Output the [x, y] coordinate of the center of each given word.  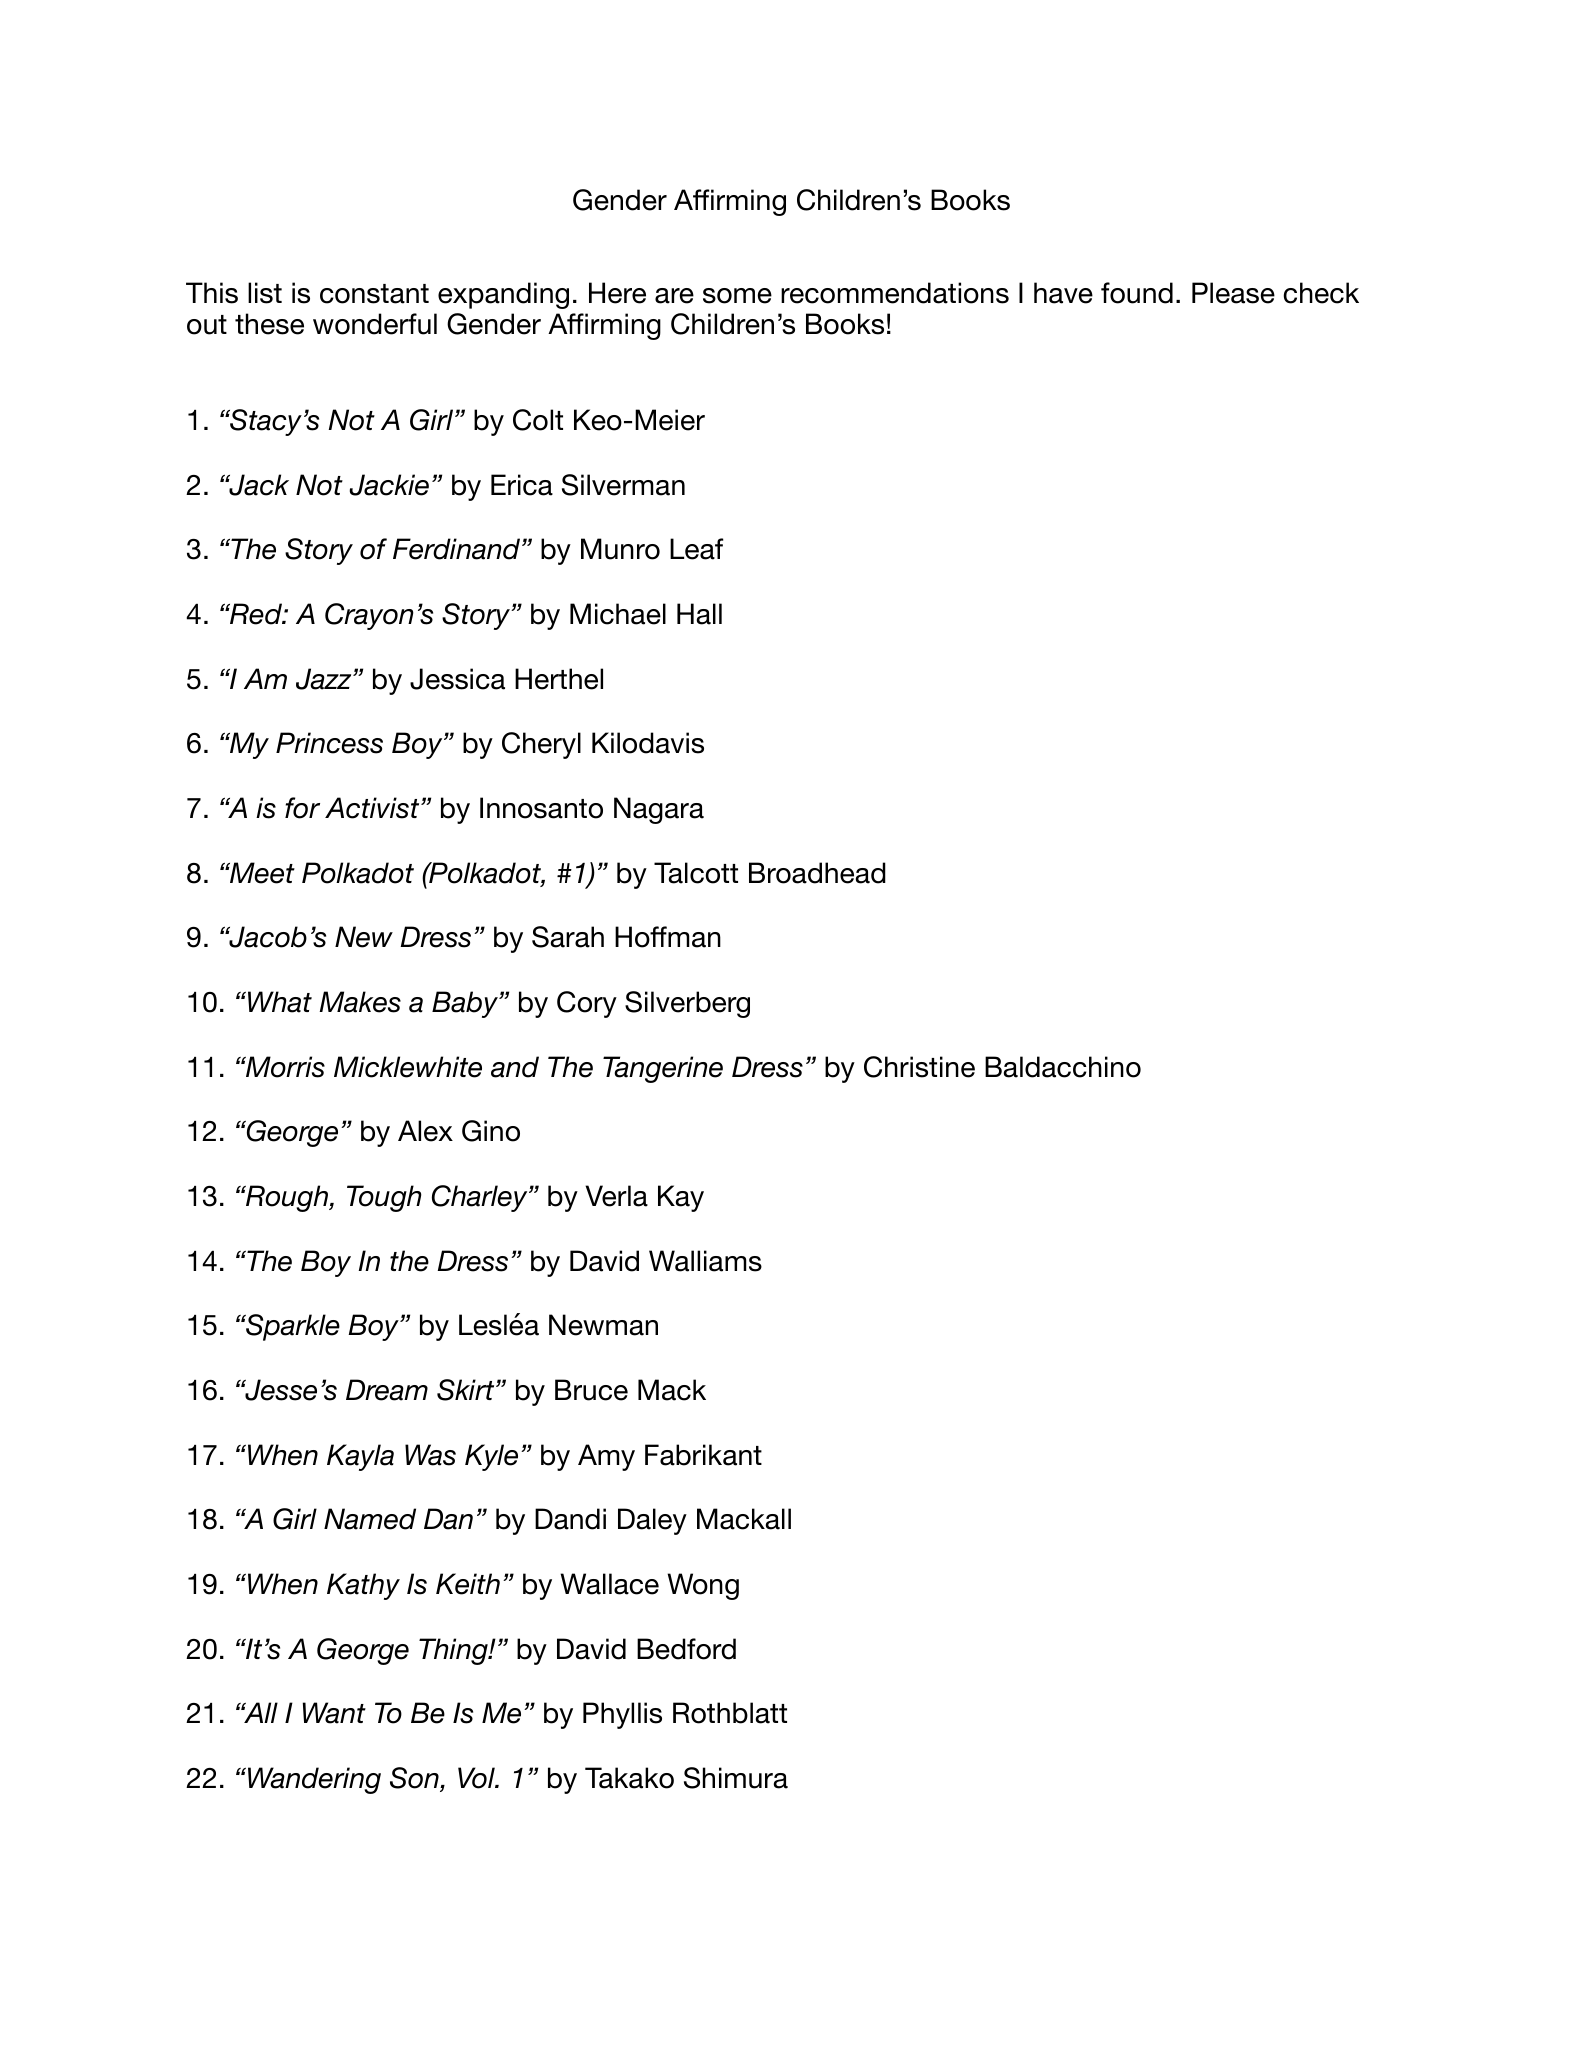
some [737, 296]
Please [1233, 293]
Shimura [736, 1778]
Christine [919, 1067]
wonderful [375, 324]
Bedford [686, 1649]
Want [334, 1713]
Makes [360, 1002]
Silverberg [687, 1004]
